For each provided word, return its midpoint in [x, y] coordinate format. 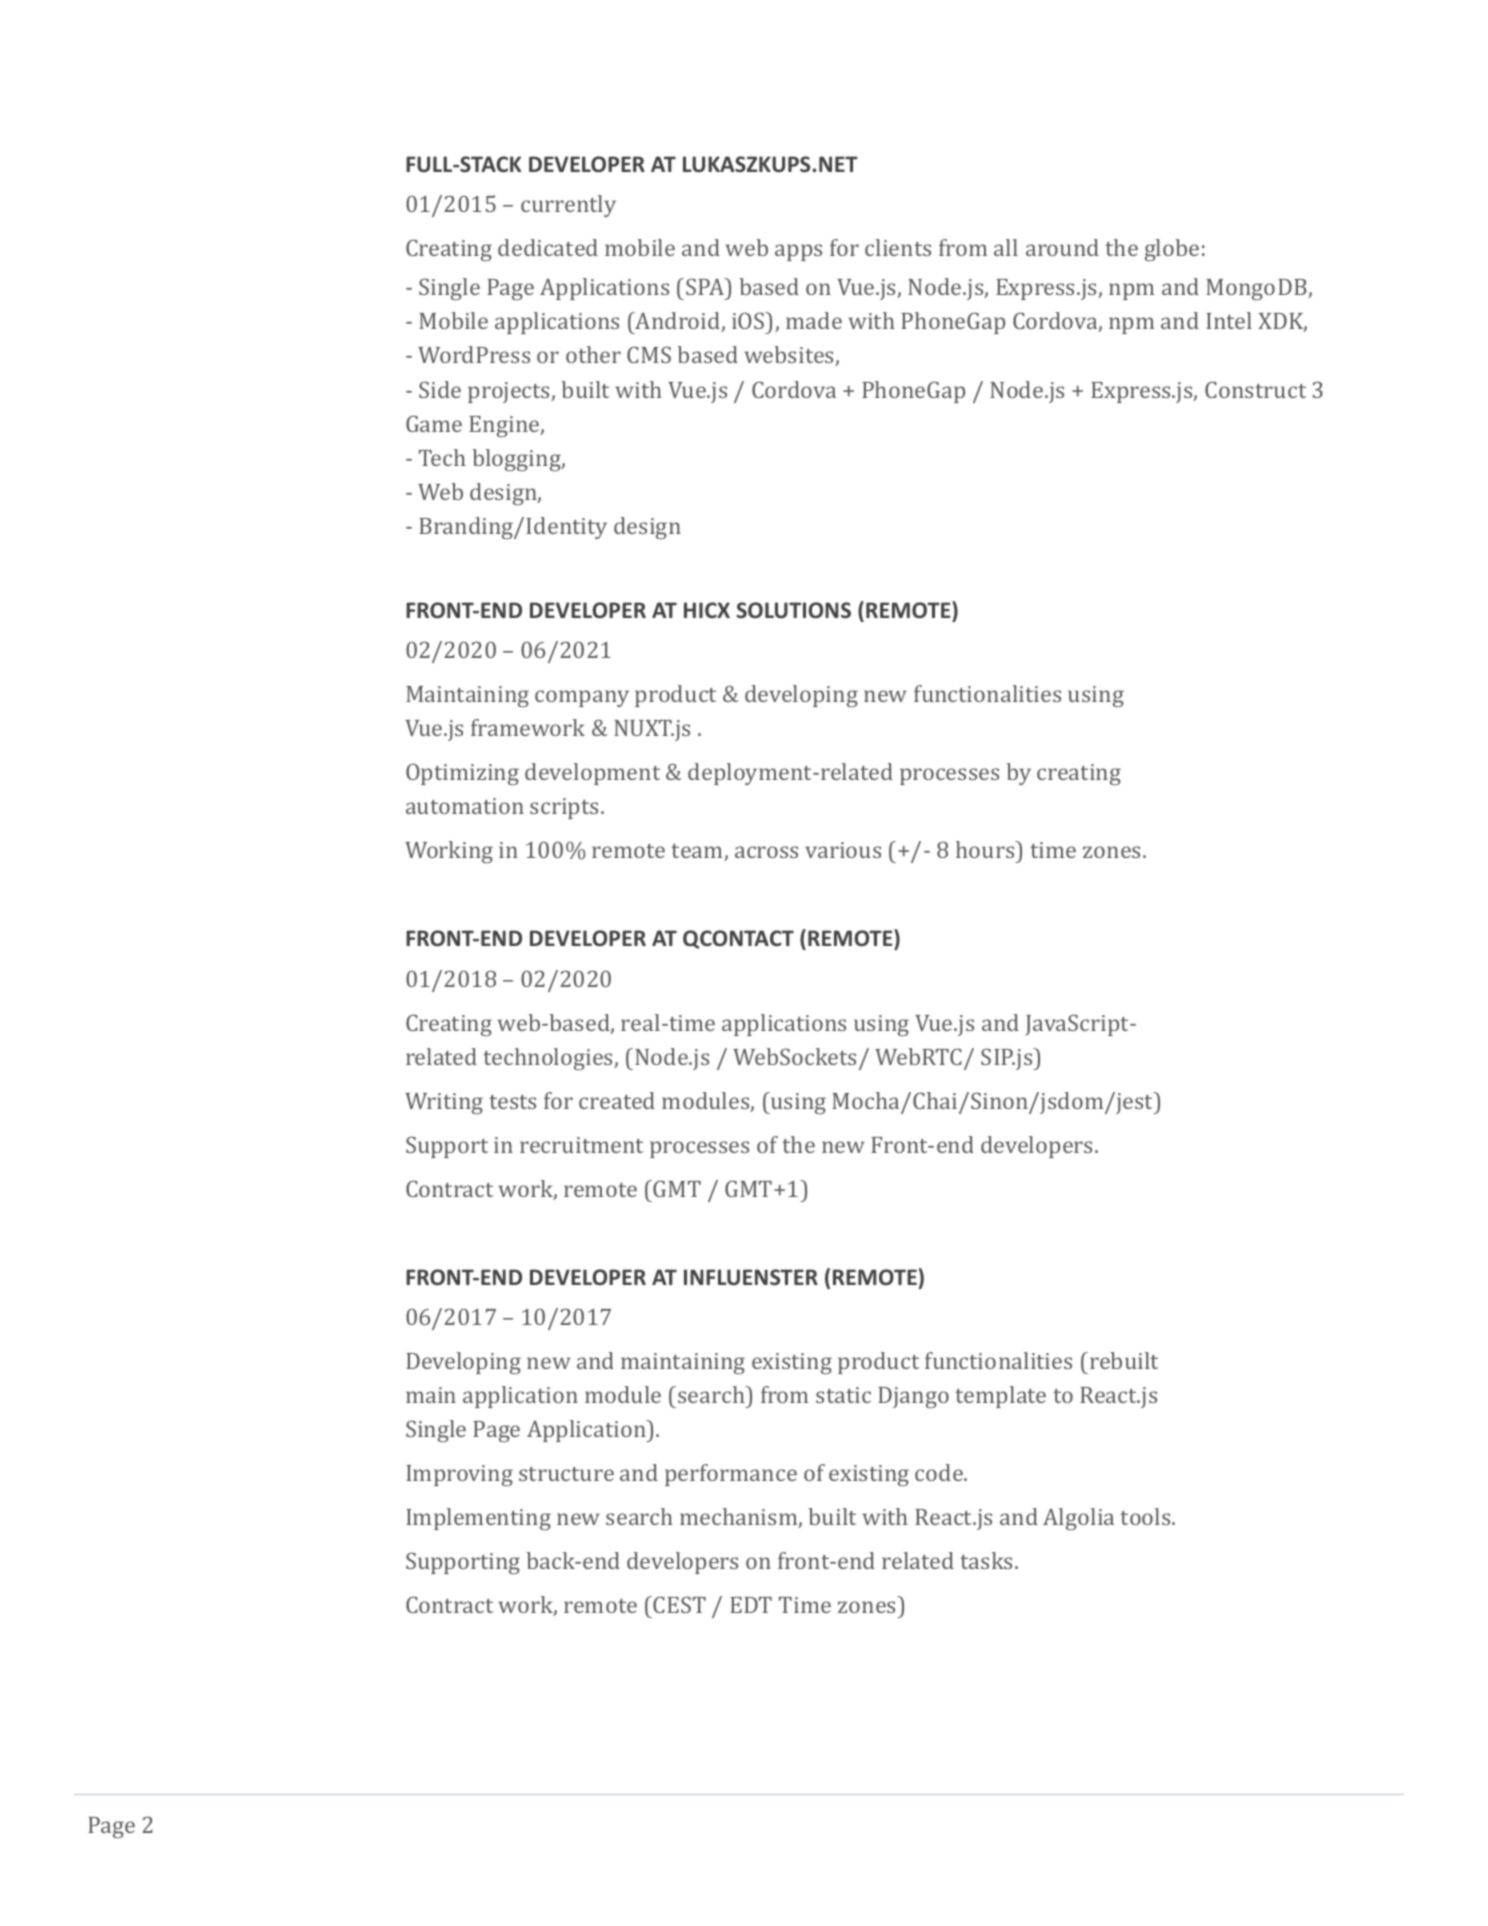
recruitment [581, 1145]
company [582, 698]
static [843, 1395]
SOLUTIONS [794, 610]
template [1000, 1397]
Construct [1255, 389]
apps [798, 252]
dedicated [548, 247]
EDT [751, 1605]
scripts [564, 808]
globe [1172, 250]
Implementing [478, 1519]
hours [986, 849]
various [843, 850]
